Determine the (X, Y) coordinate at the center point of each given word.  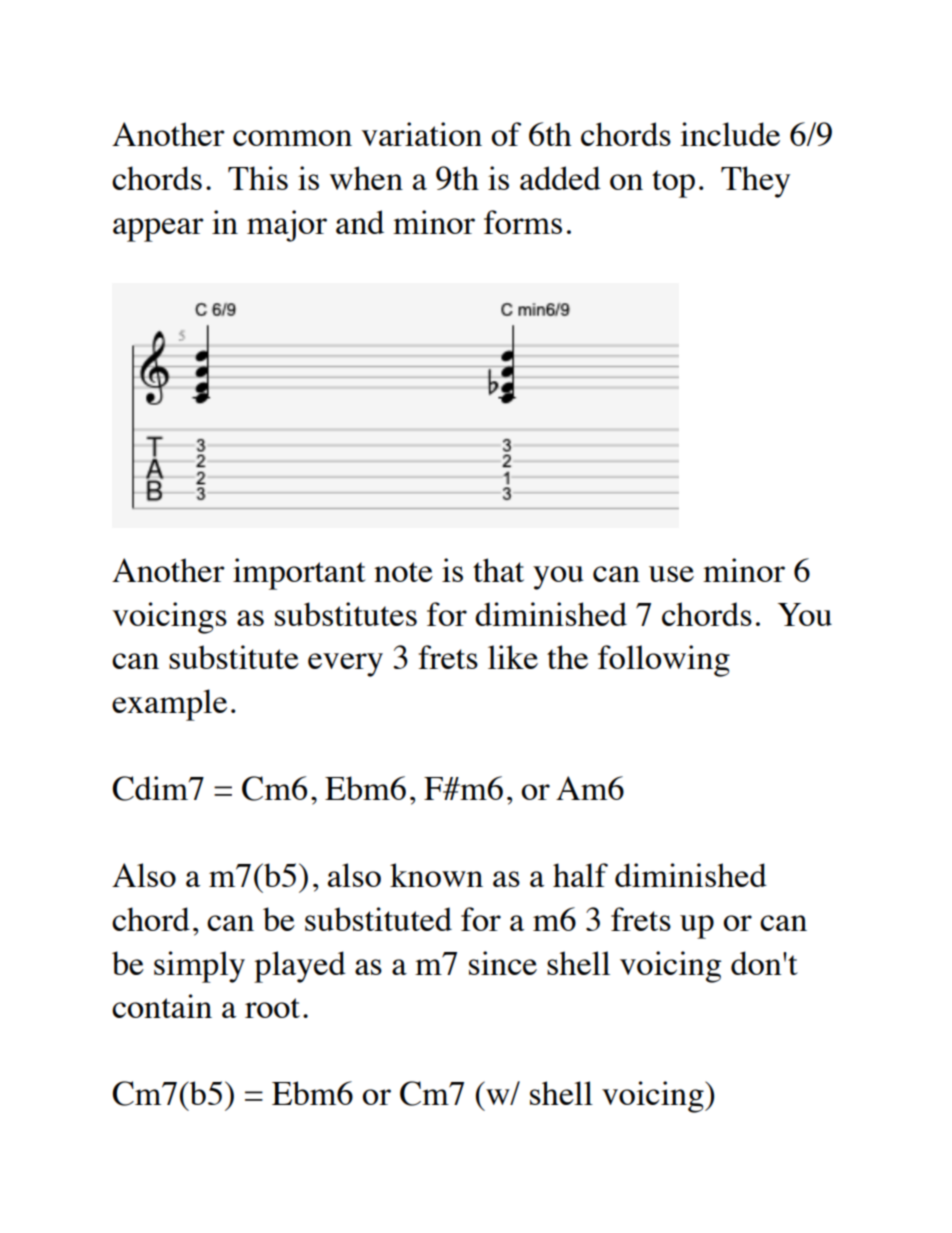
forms (523, 222)
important (299, 574)
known (436, 875)
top (673, 184)
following (664, 661)
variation (421, 134)
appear (158, 230)
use (671, 574)
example (169, 705)
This (258, 178)
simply (199, 967)
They (755, 182)
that (498, 570)
